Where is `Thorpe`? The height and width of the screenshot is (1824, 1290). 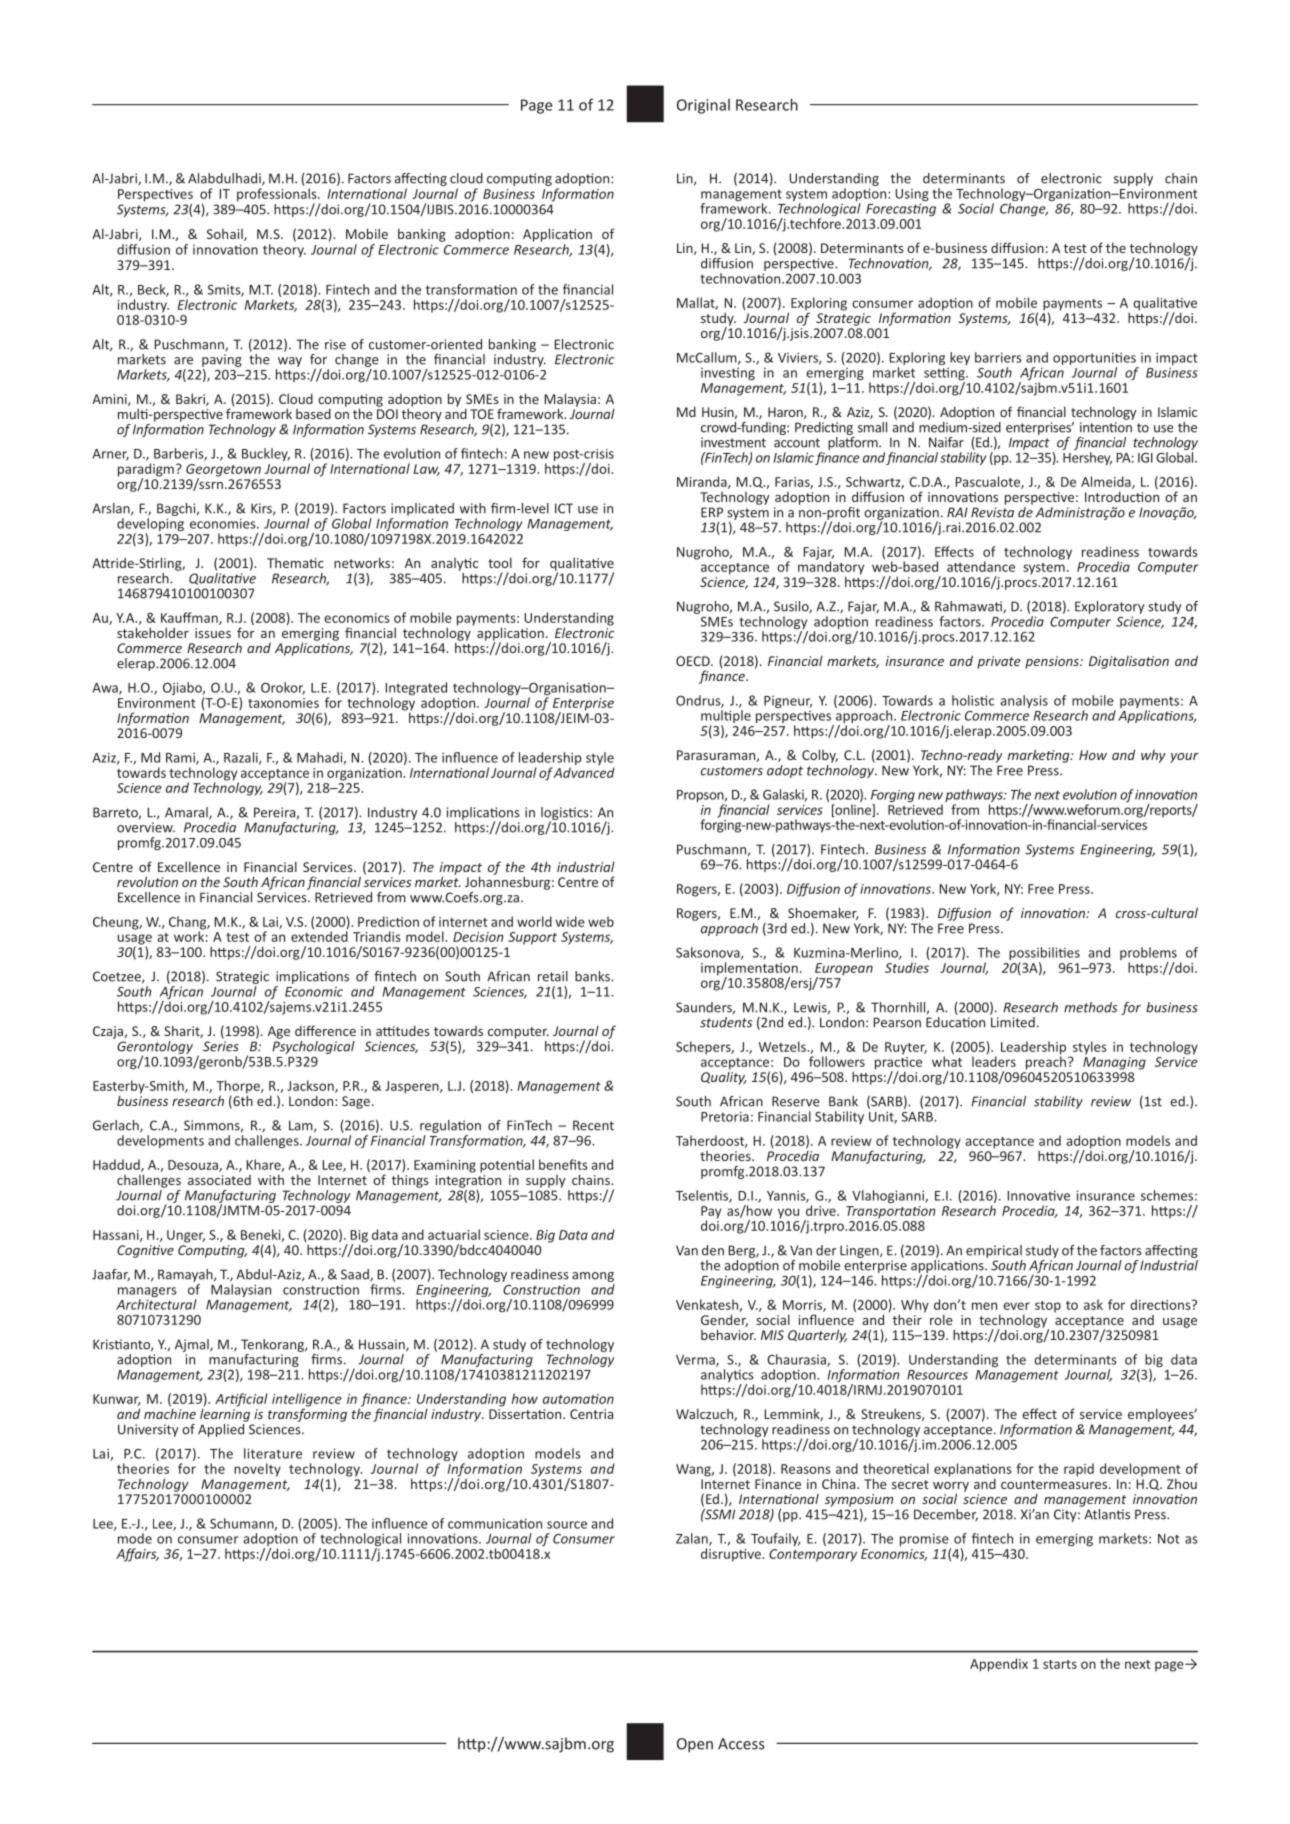
Thorpe is located at coordinates (239, 1088).
